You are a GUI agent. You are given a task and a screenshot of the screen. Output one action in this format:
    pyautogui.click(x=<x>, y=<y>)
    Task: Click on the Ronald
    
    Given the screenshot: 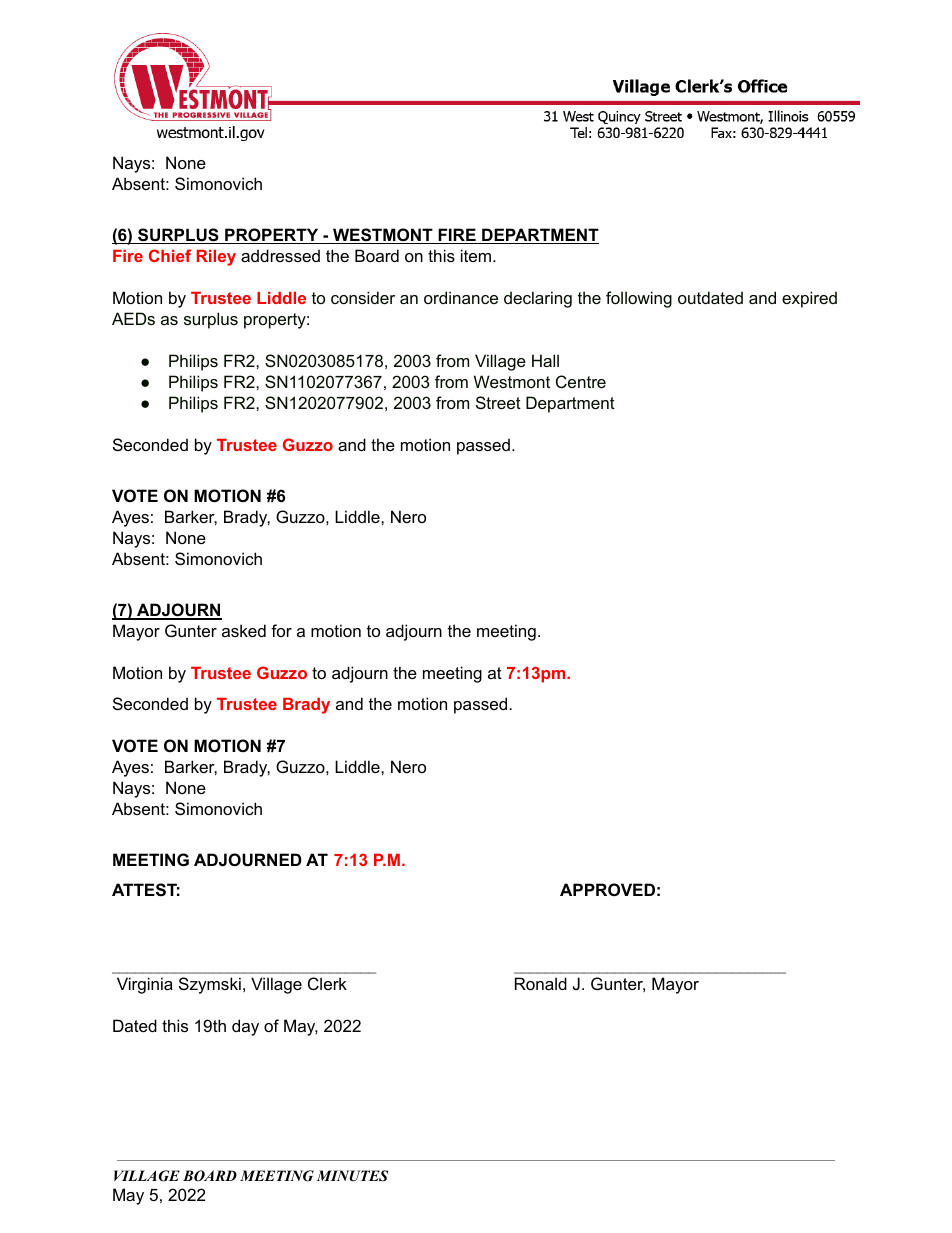 What is the action you would take?
    pyautogui.click(x=541, y=983)
